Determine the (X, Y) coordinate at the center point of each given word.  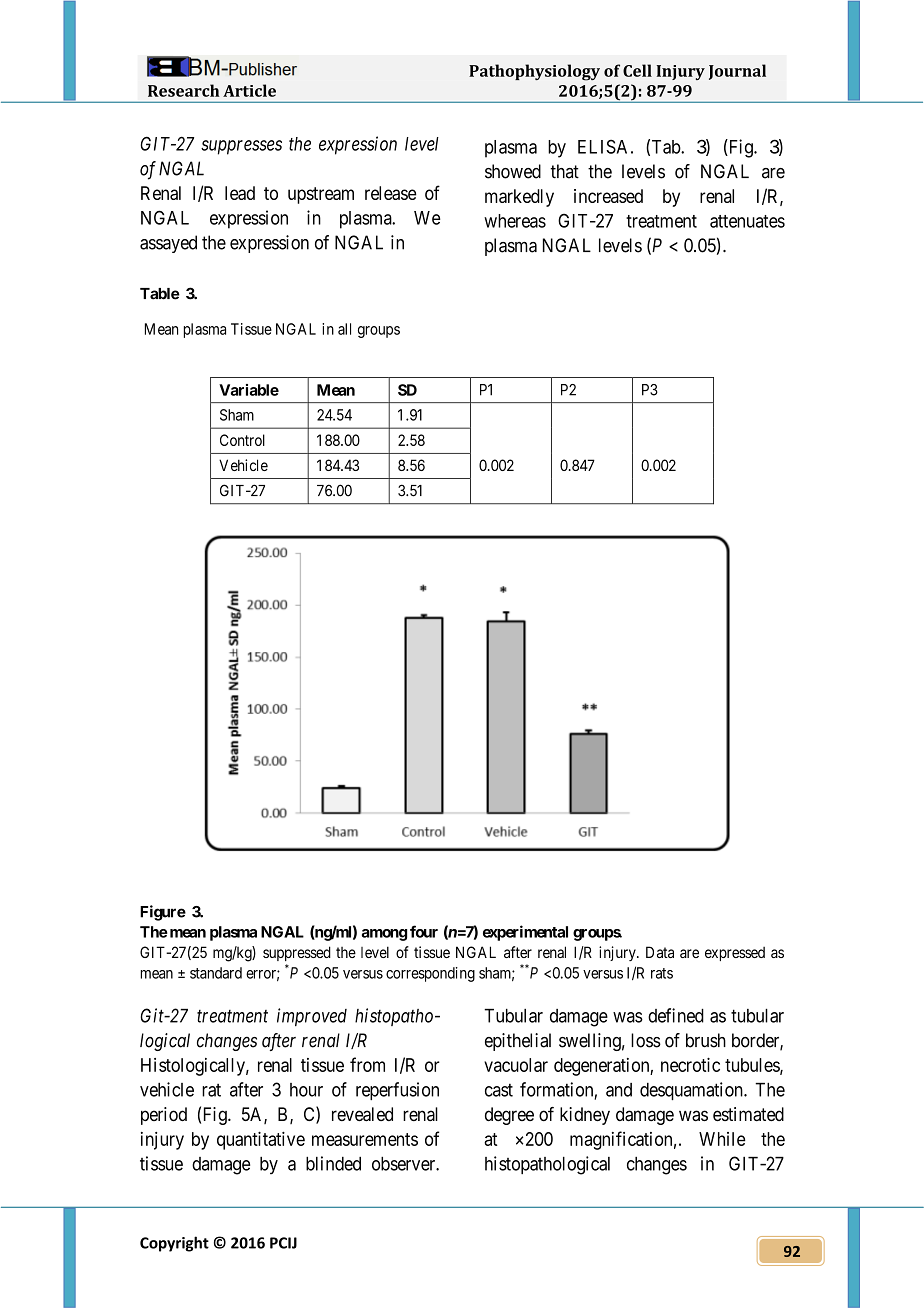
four (424, 931)
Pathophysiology (534, 72)
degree (509, 1116)
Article (249, 90)
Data (660, 952)
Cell (637, 70)
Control (242, 440)
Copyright (174, 1244)
